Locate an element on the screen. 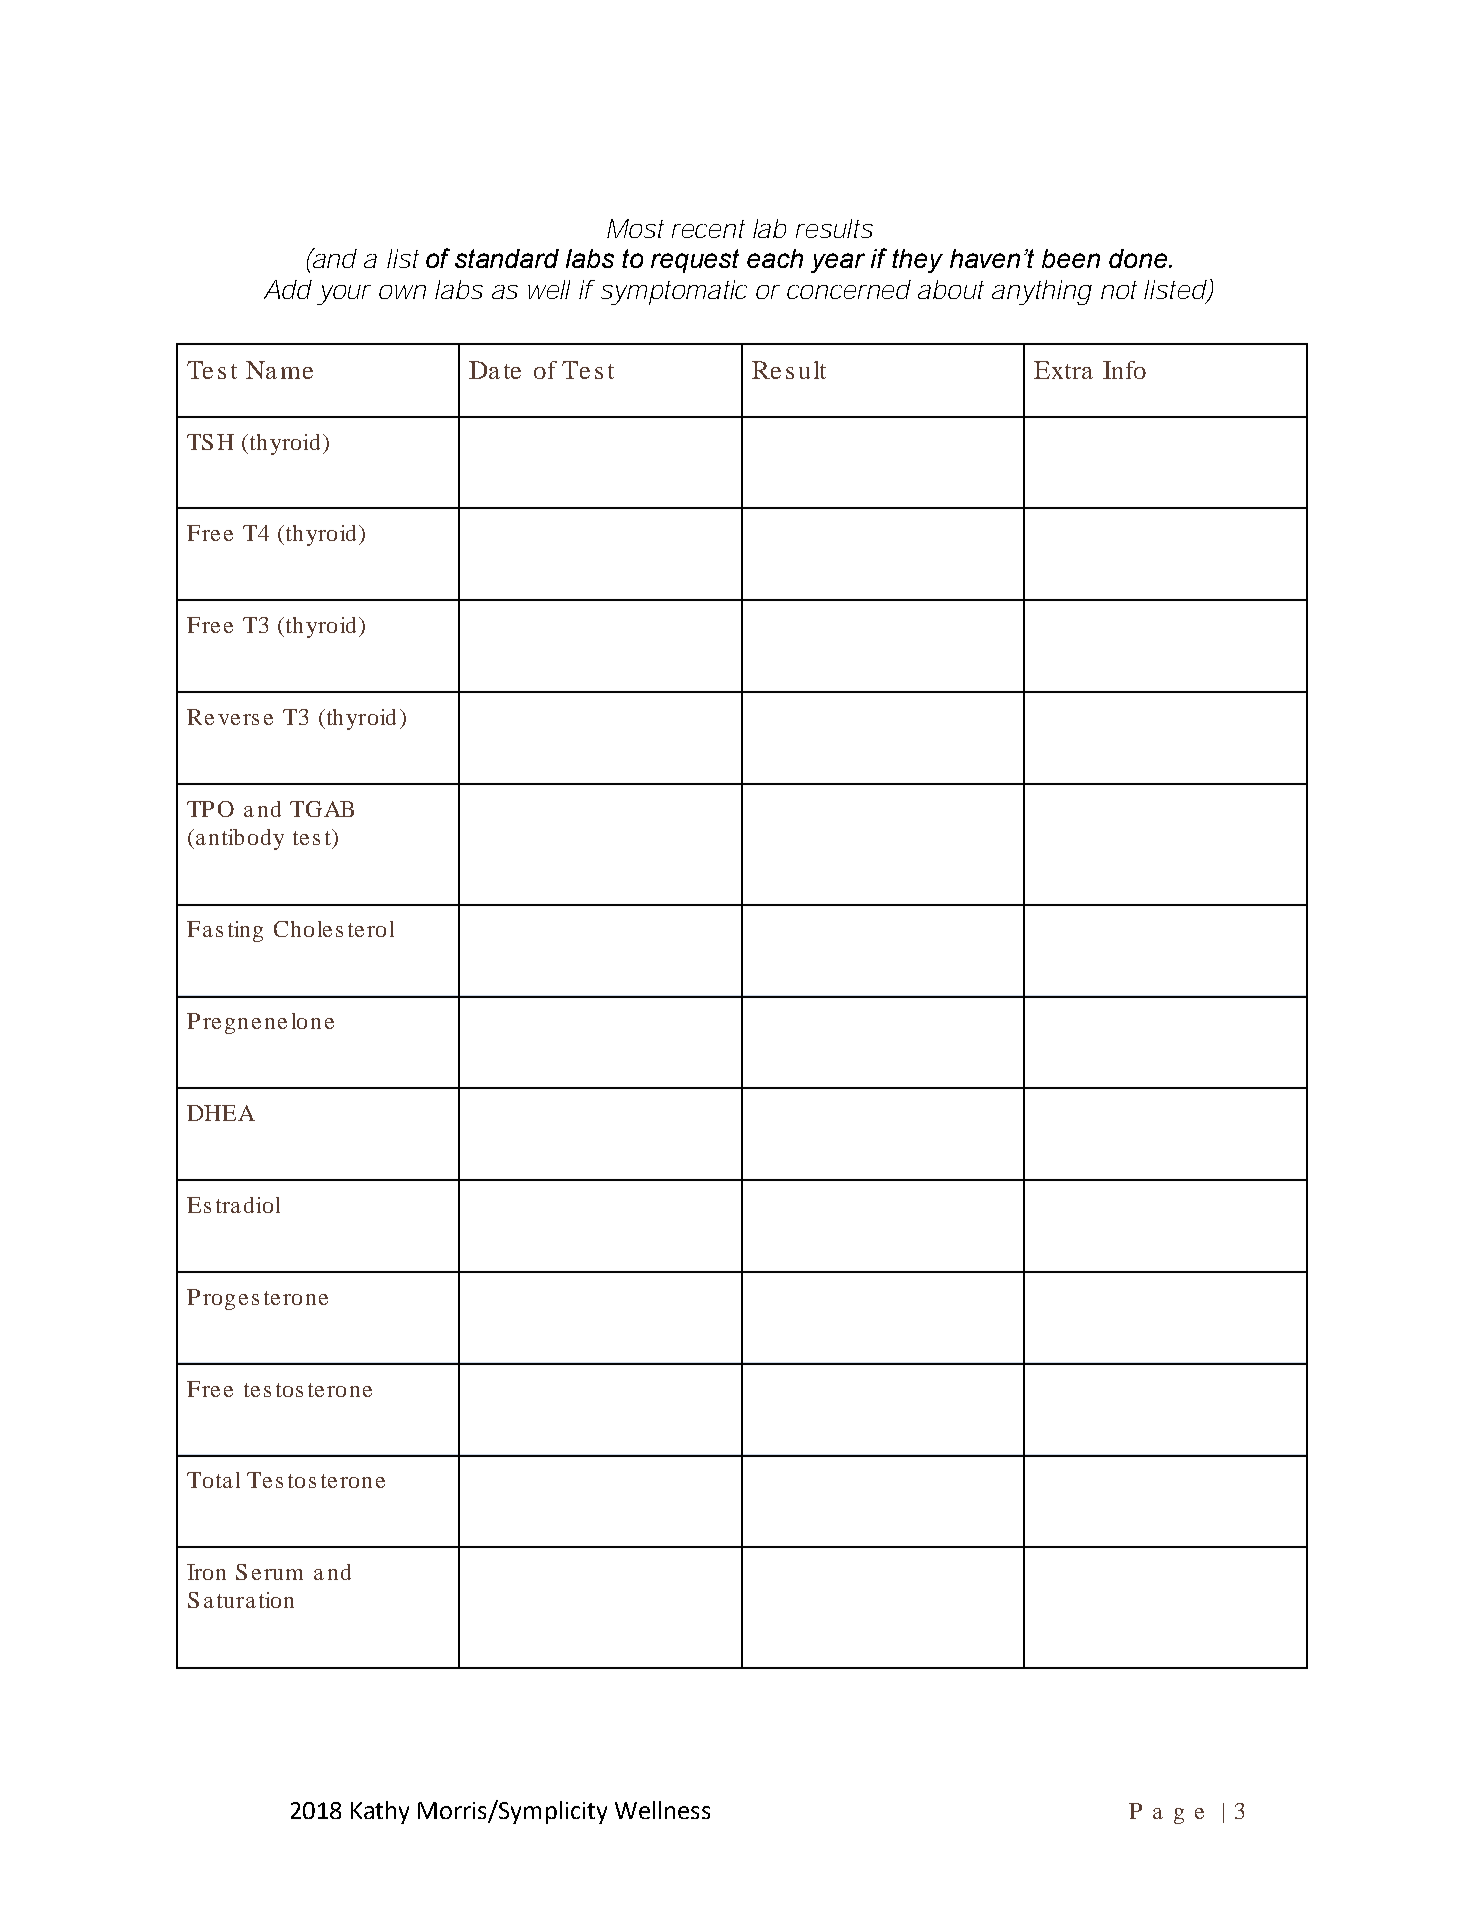  your is located at coordinates (344, 295).
